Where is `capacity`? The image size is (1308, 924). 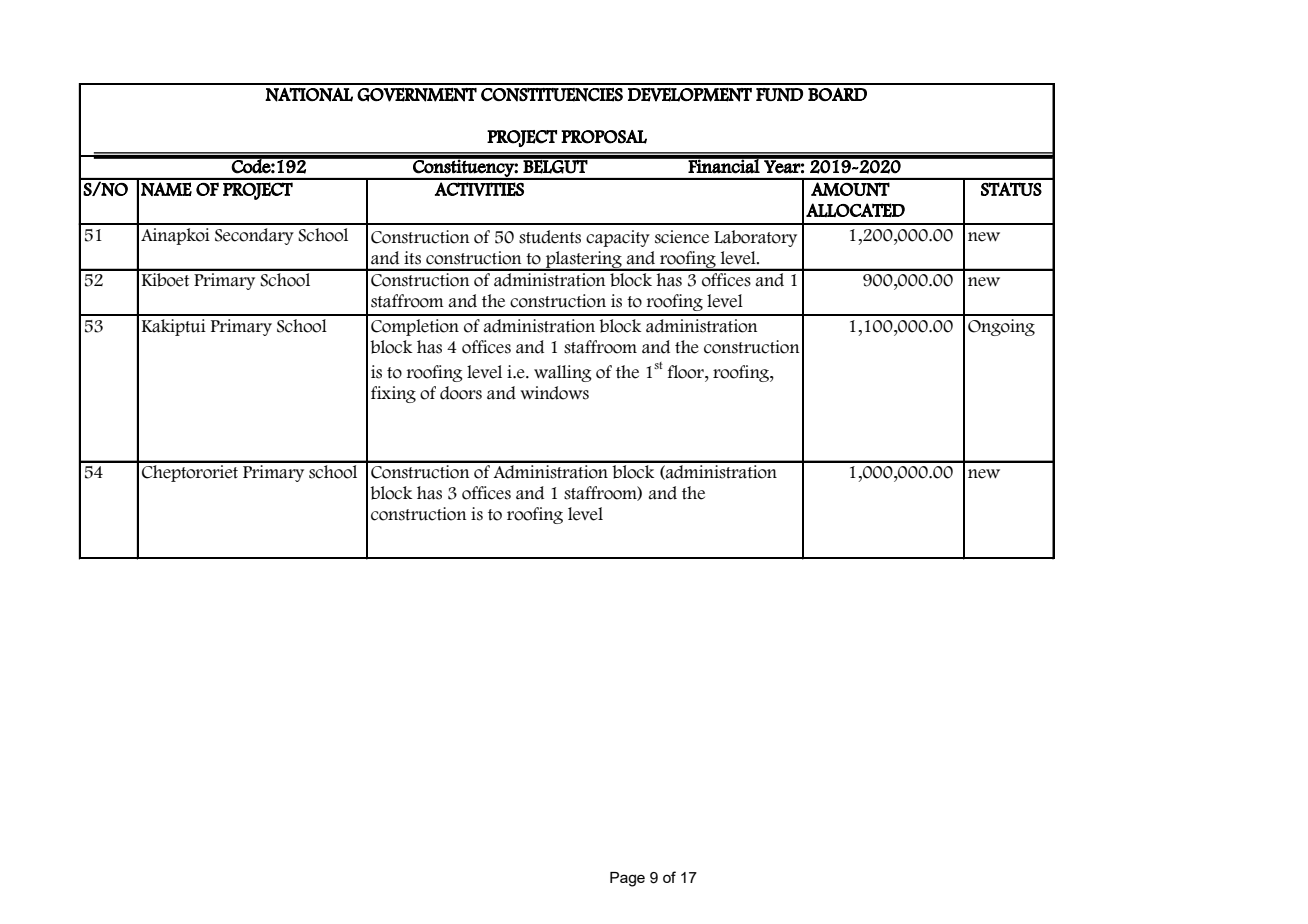 capacity is located at coordinates (618, 238).
